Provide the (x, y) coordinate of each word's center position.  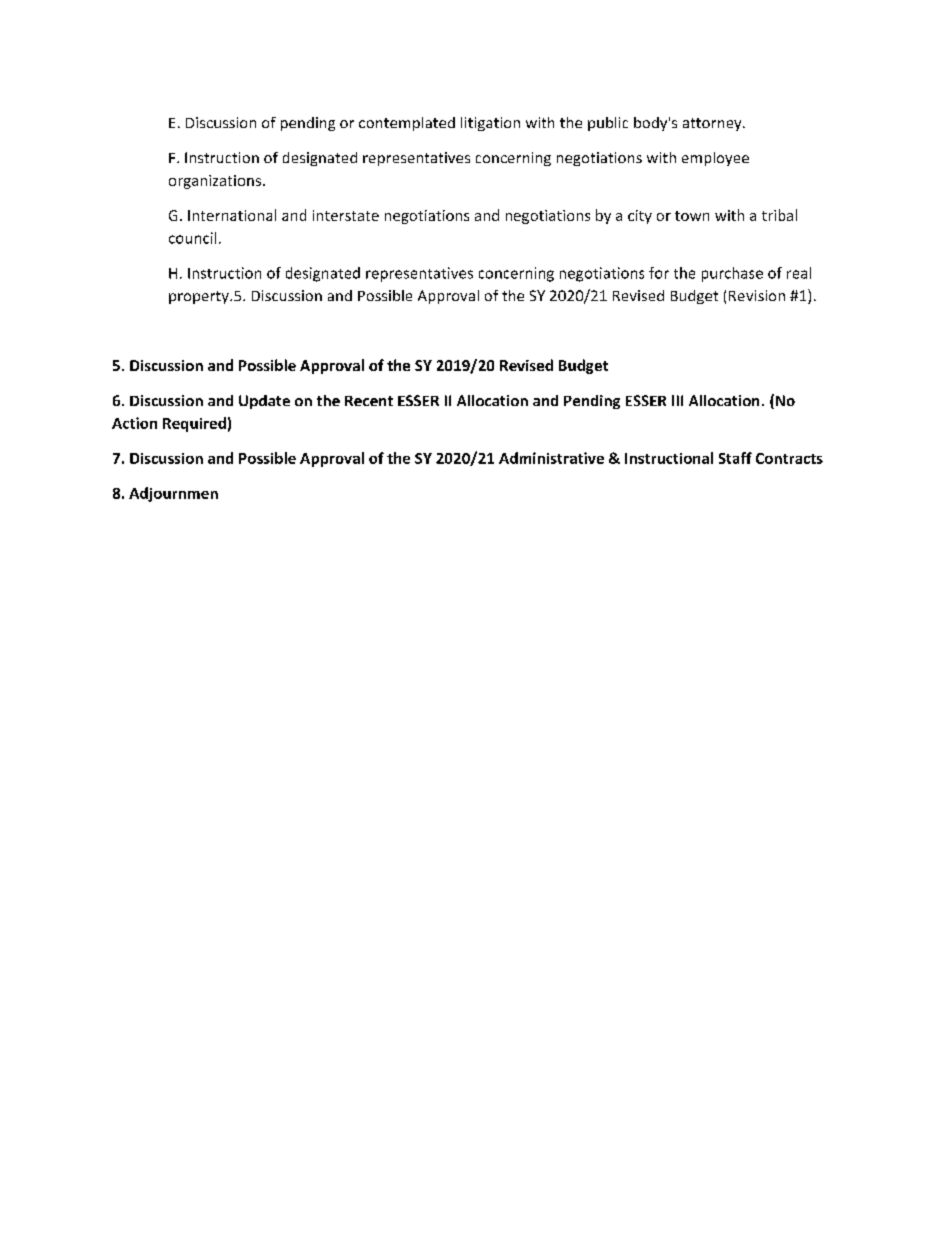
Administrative (551, 458)
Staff (735, 458)
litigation (490, 124)
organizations (215, 182)
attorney (713, 124)
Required (194, 424)
